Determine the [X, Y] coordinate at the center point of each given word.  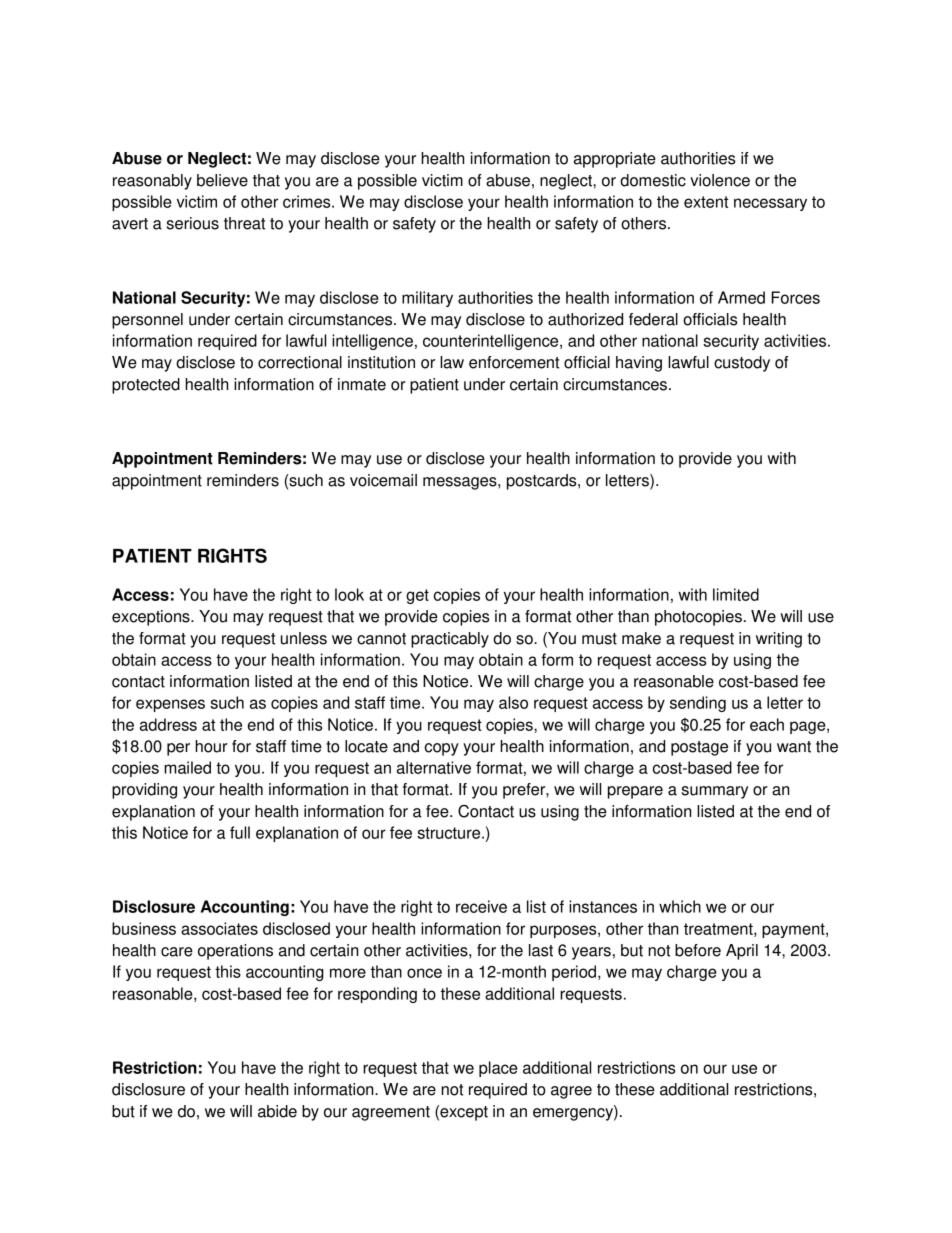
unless [304, 638]
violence [720, 180]
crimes [308, 201]
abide [277, 1111]
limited [736, 594]
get [417, 596]
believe [222, 180]
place [498, 1069]
